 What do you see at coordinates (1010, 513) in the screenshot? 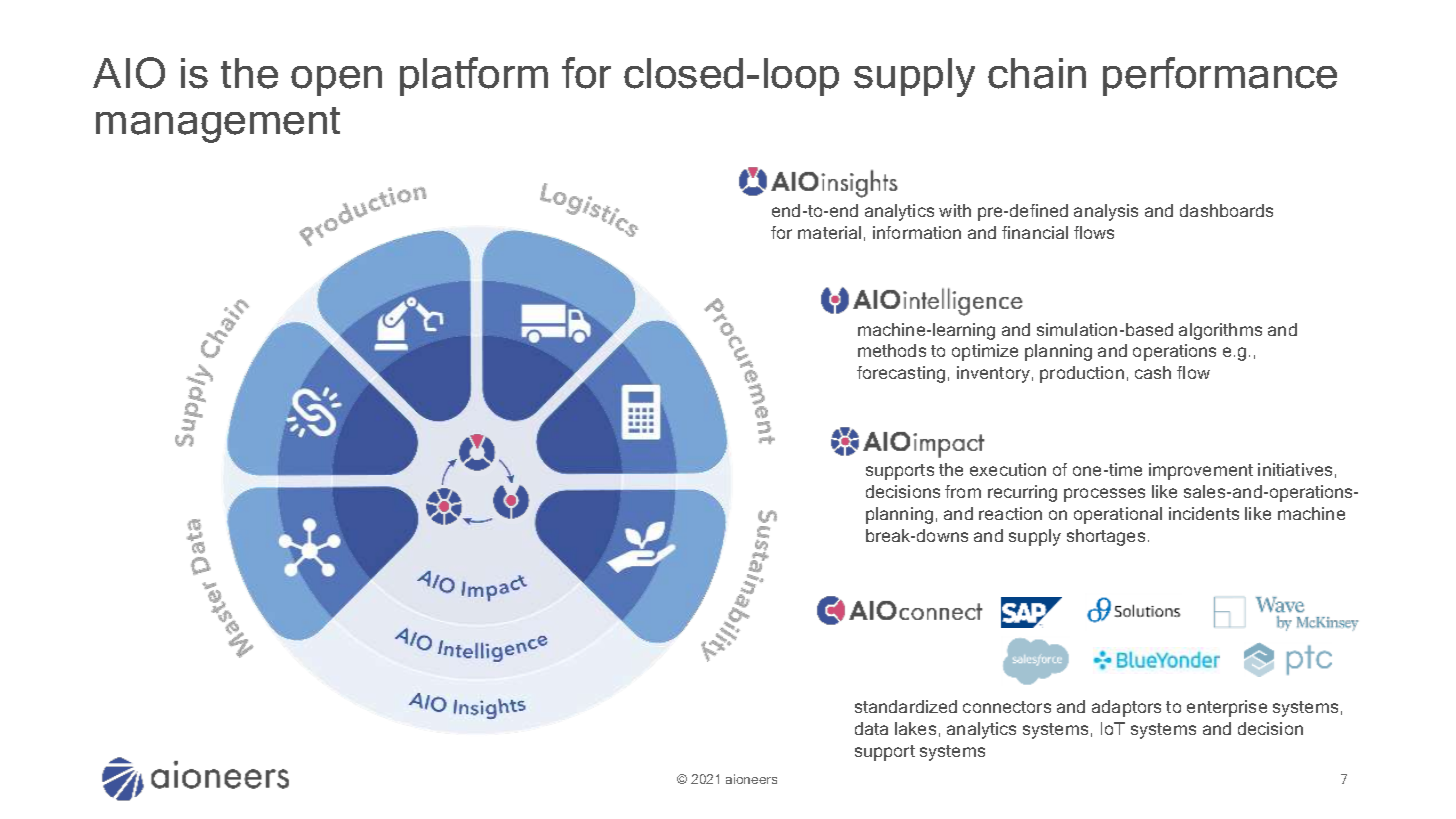
I see `reaction` at bounding box center [1010, 513].
